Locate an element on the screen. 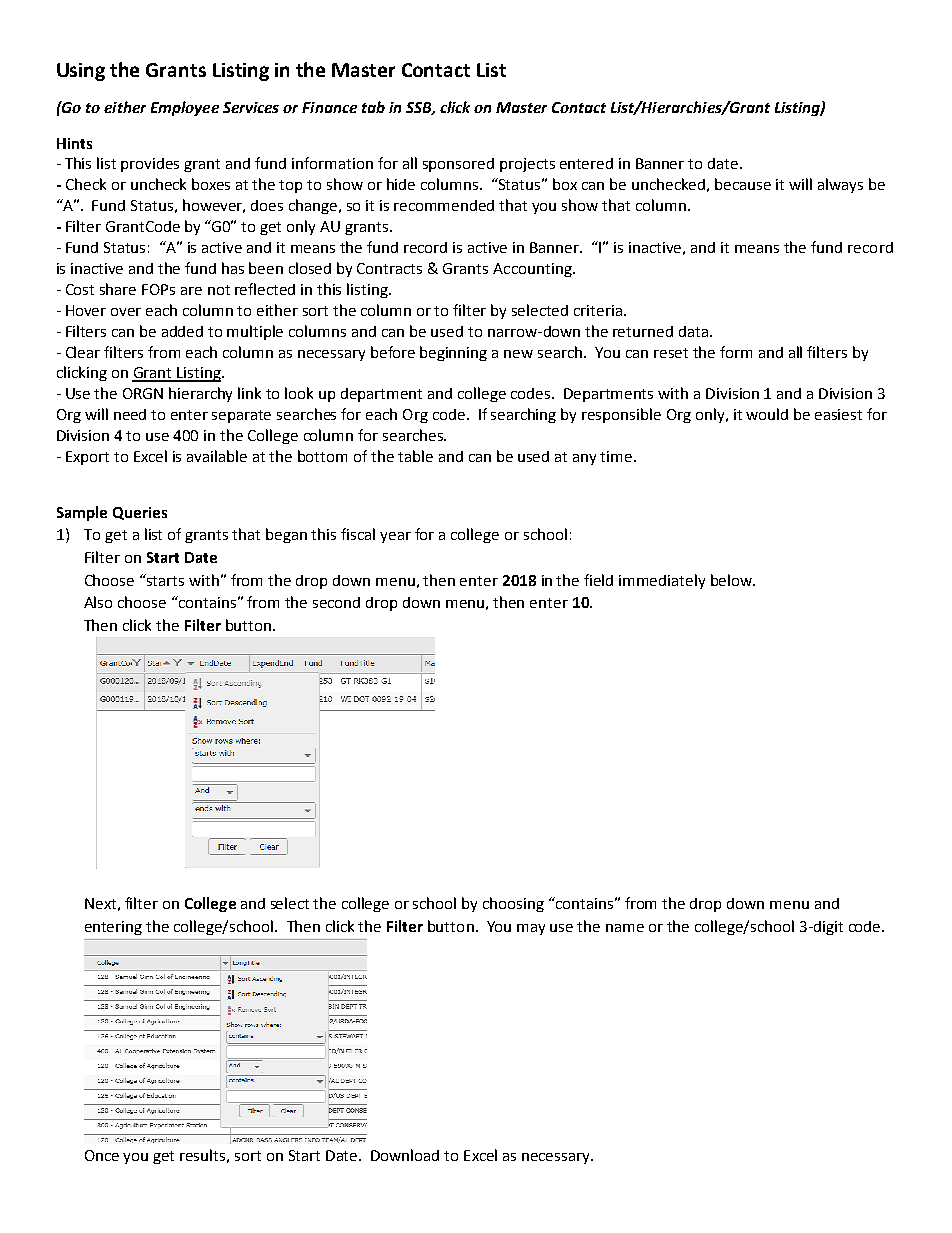 This screenshot has width=952, height=1233. available is located at coordinates (217, 456).
